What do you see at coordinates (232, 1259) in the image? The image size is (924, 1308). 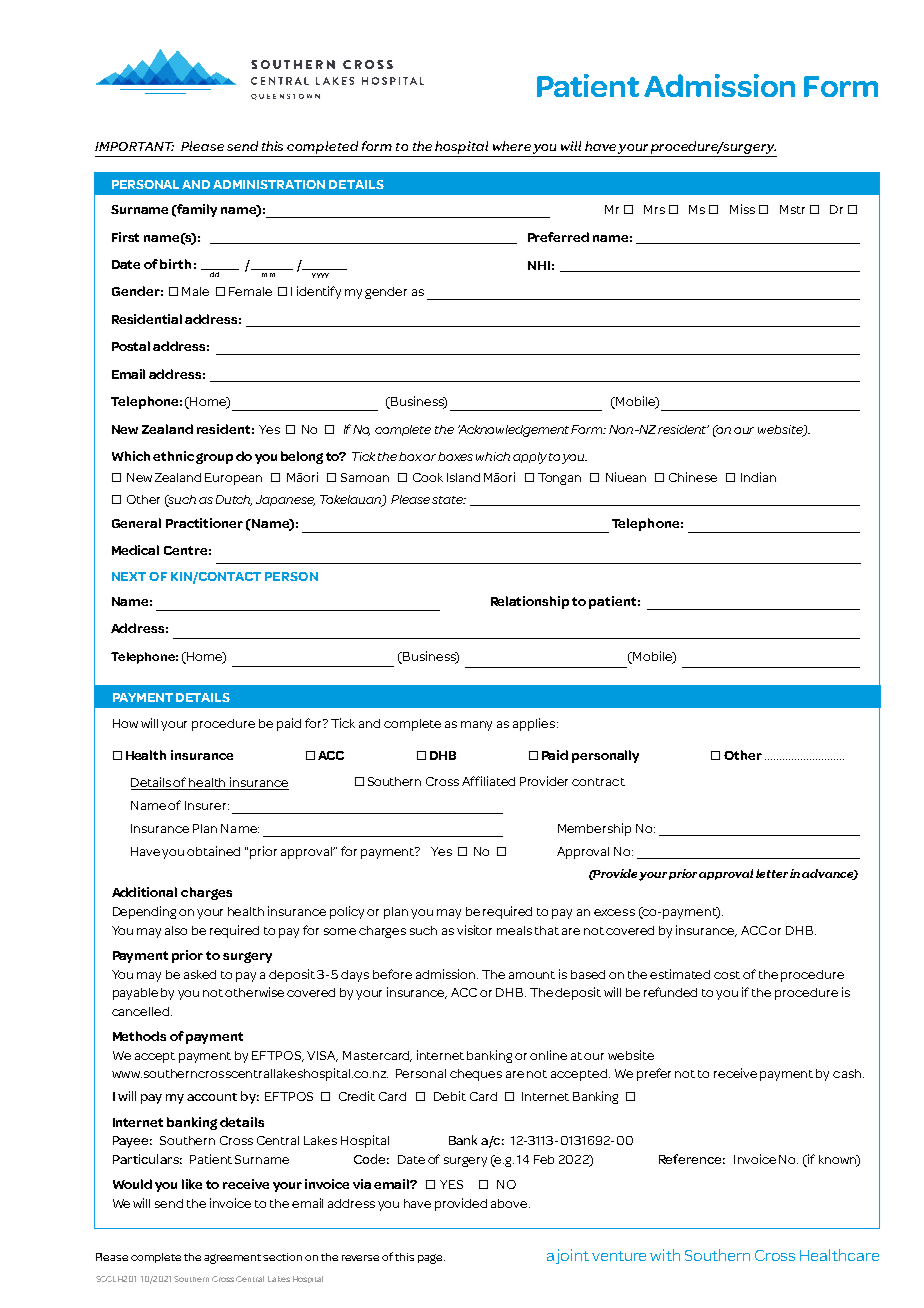 I see `agreement` at bounding box center [232, 1259].
